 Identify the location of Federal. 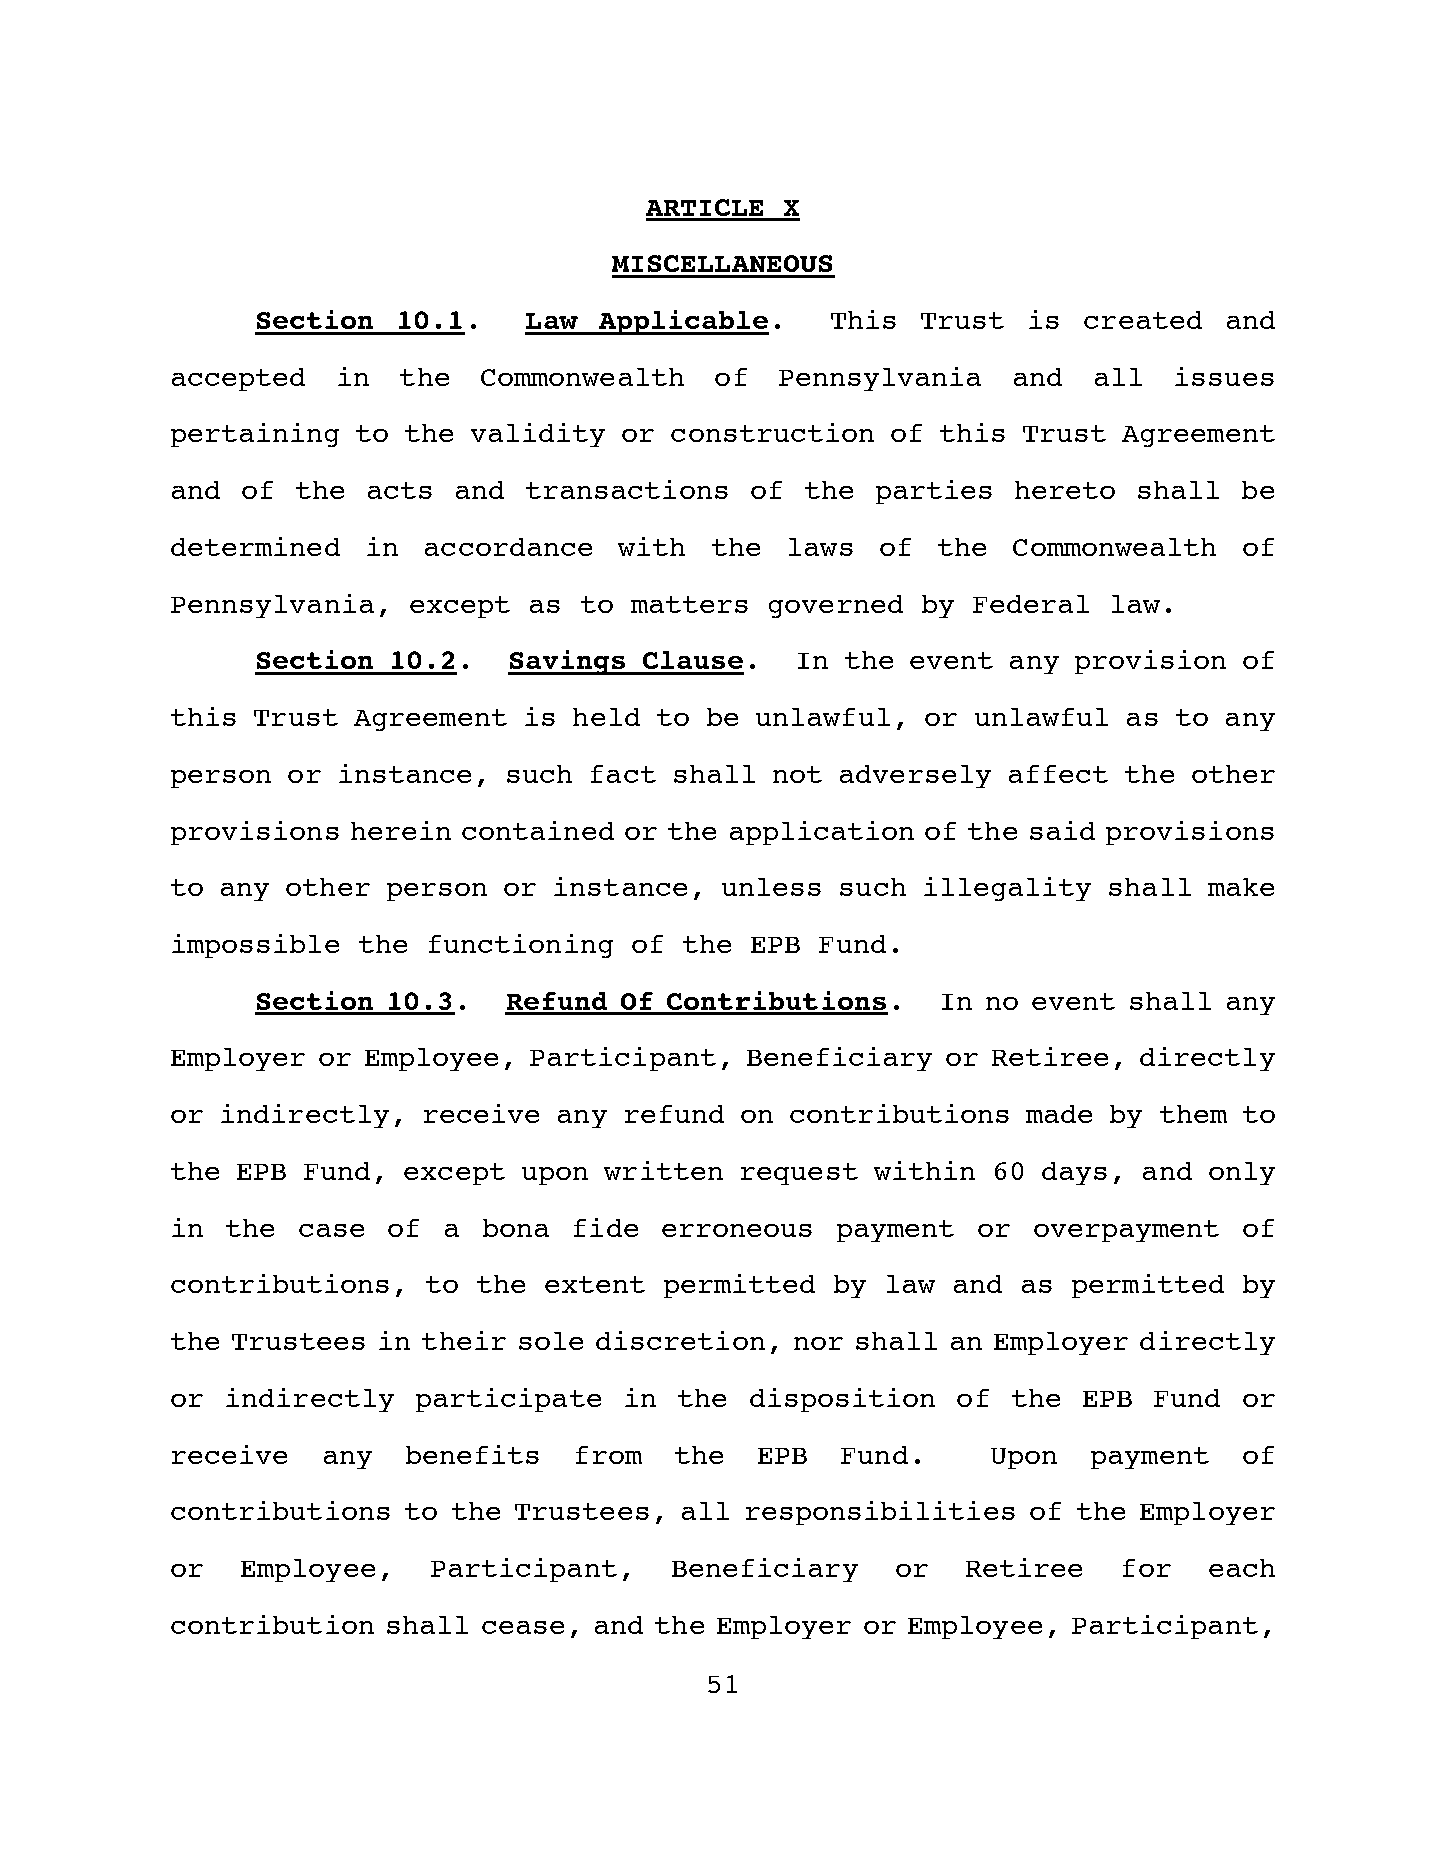
(1031, 604).
